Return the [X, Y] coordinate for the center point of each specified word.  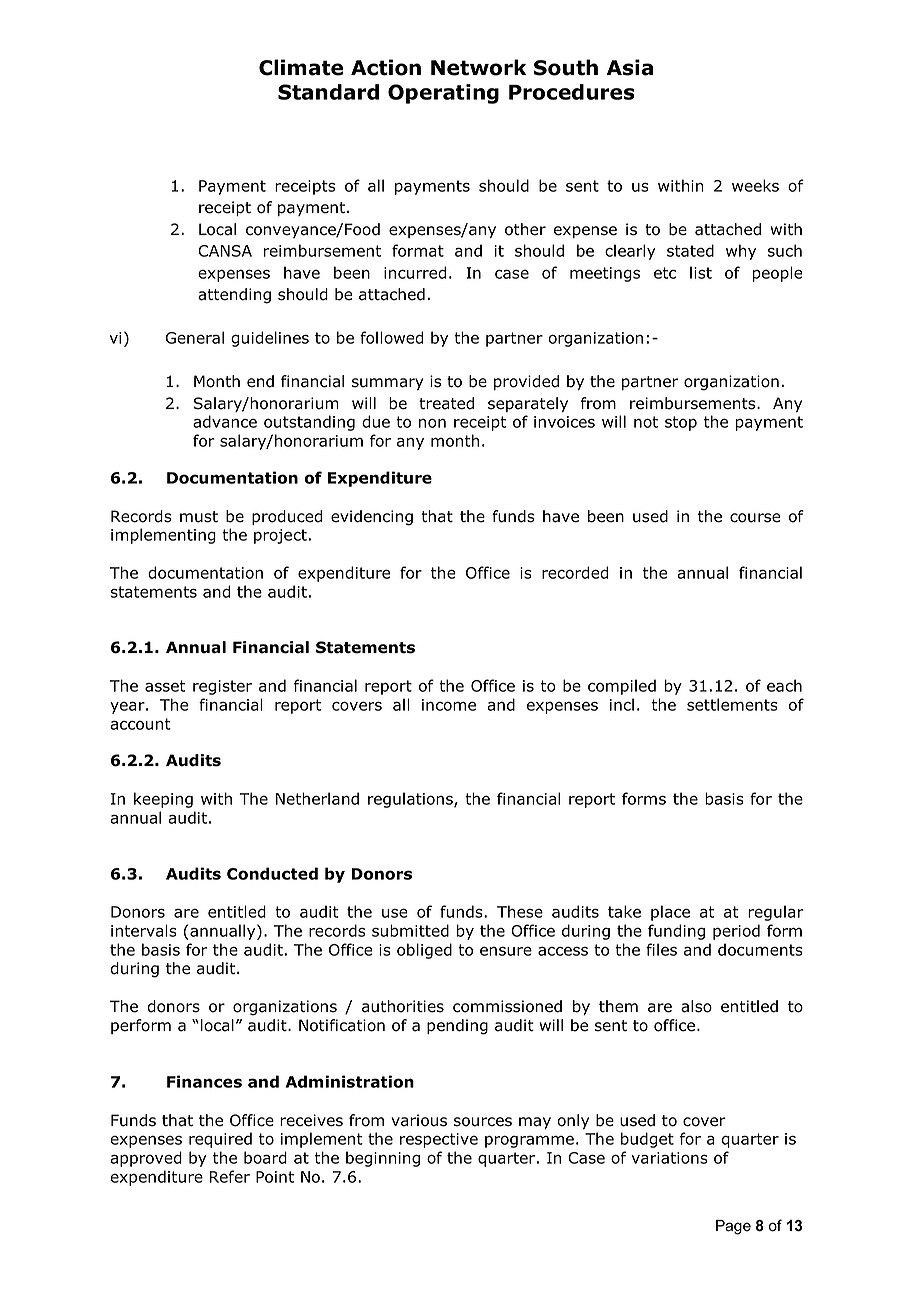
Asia [630, 67]
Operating [443, 94]
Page [733, 1227]
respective [439, 1140]
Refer [230, 1176]
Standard [328, 92]
